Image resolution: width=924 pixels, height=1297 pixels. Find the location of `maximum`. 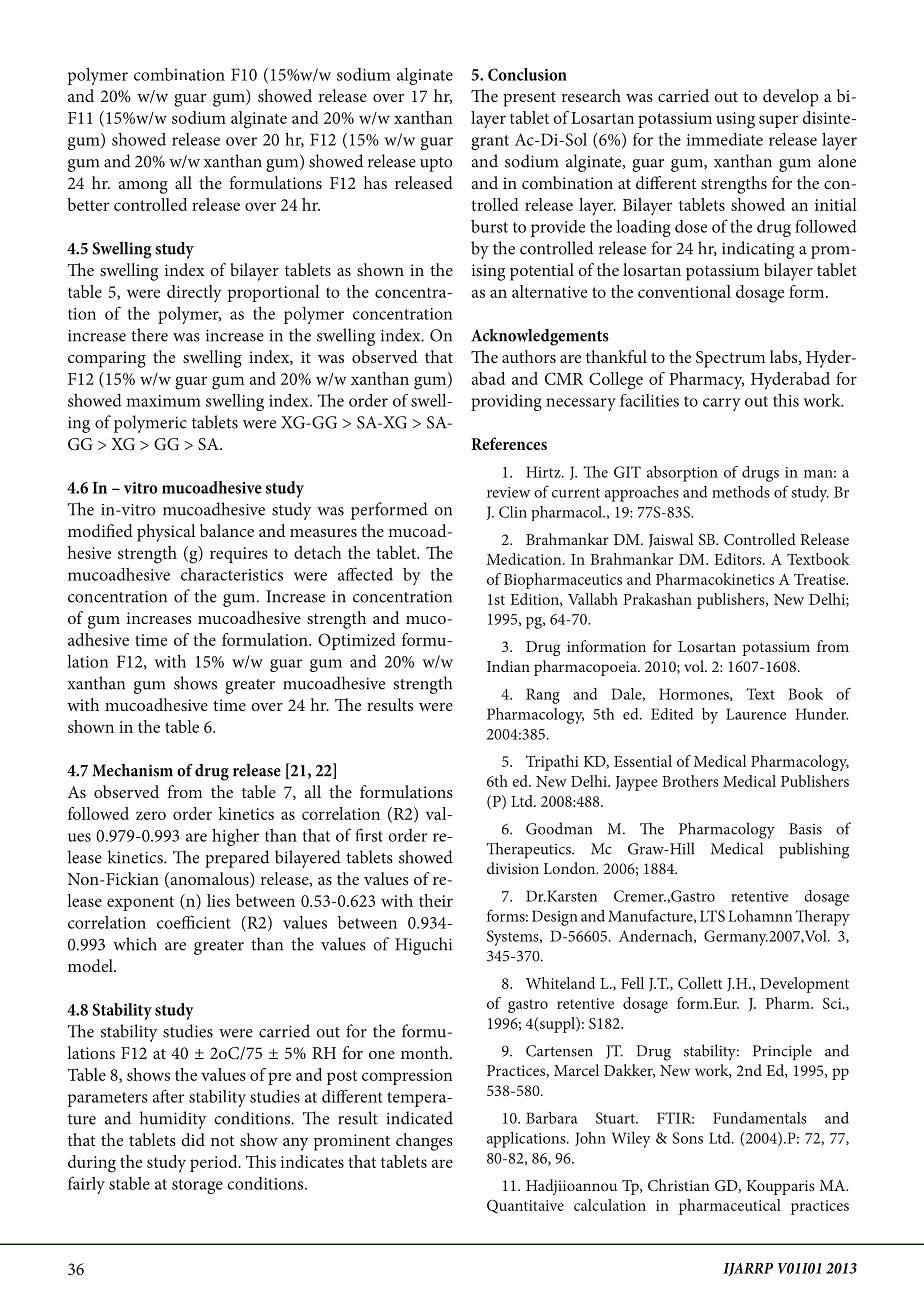

maximum is located at coordinates (163, 401).
